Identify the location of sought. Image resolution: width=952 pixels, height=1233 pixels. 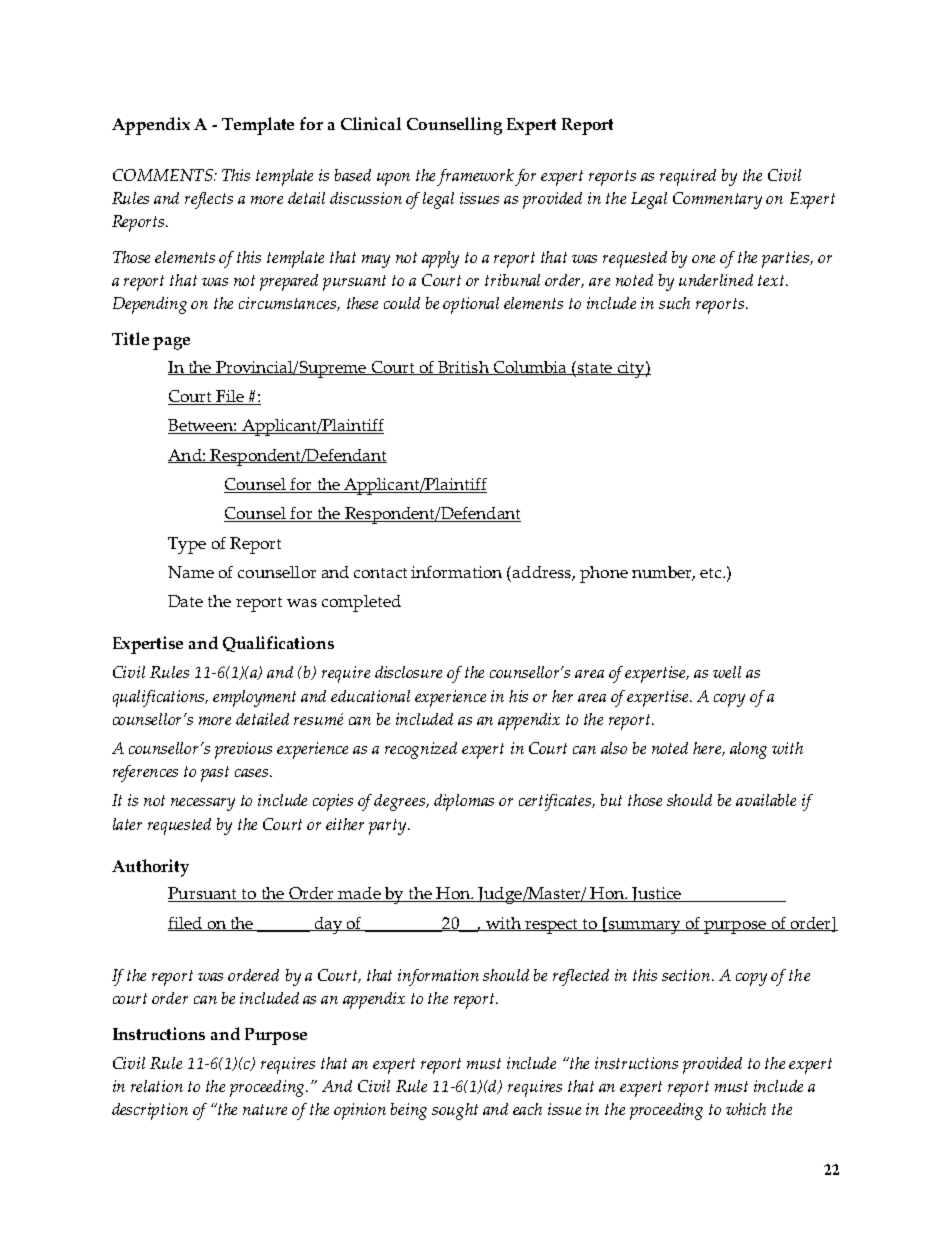
(455, 1111).
